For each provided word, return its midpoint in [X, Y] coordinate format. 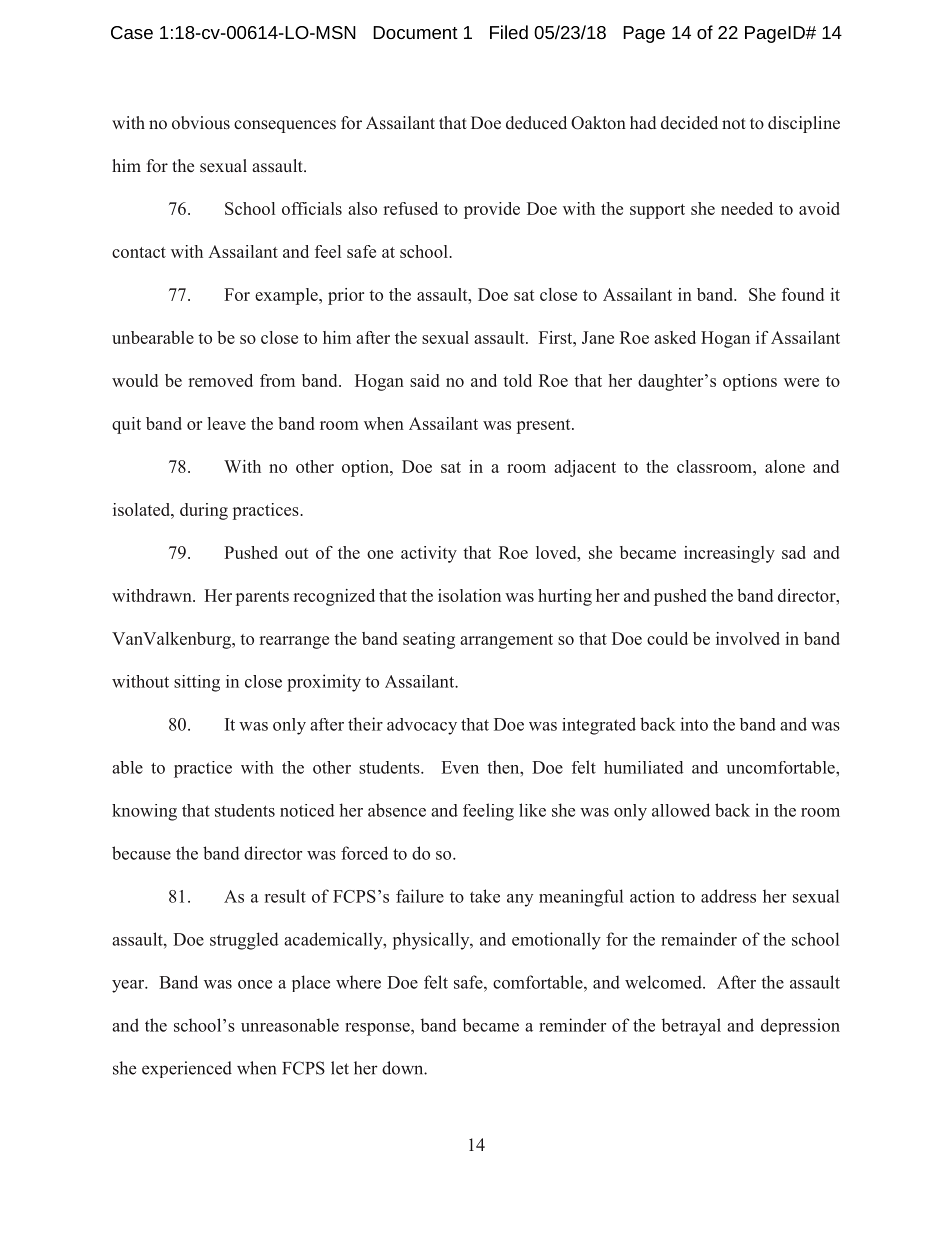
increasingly [729, 554]
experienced [187, 1069]
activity [429, 554]
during [204, 511]
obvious [201, 123]
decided [689, 123]
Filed [509, 32]
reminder [572, 1025]
